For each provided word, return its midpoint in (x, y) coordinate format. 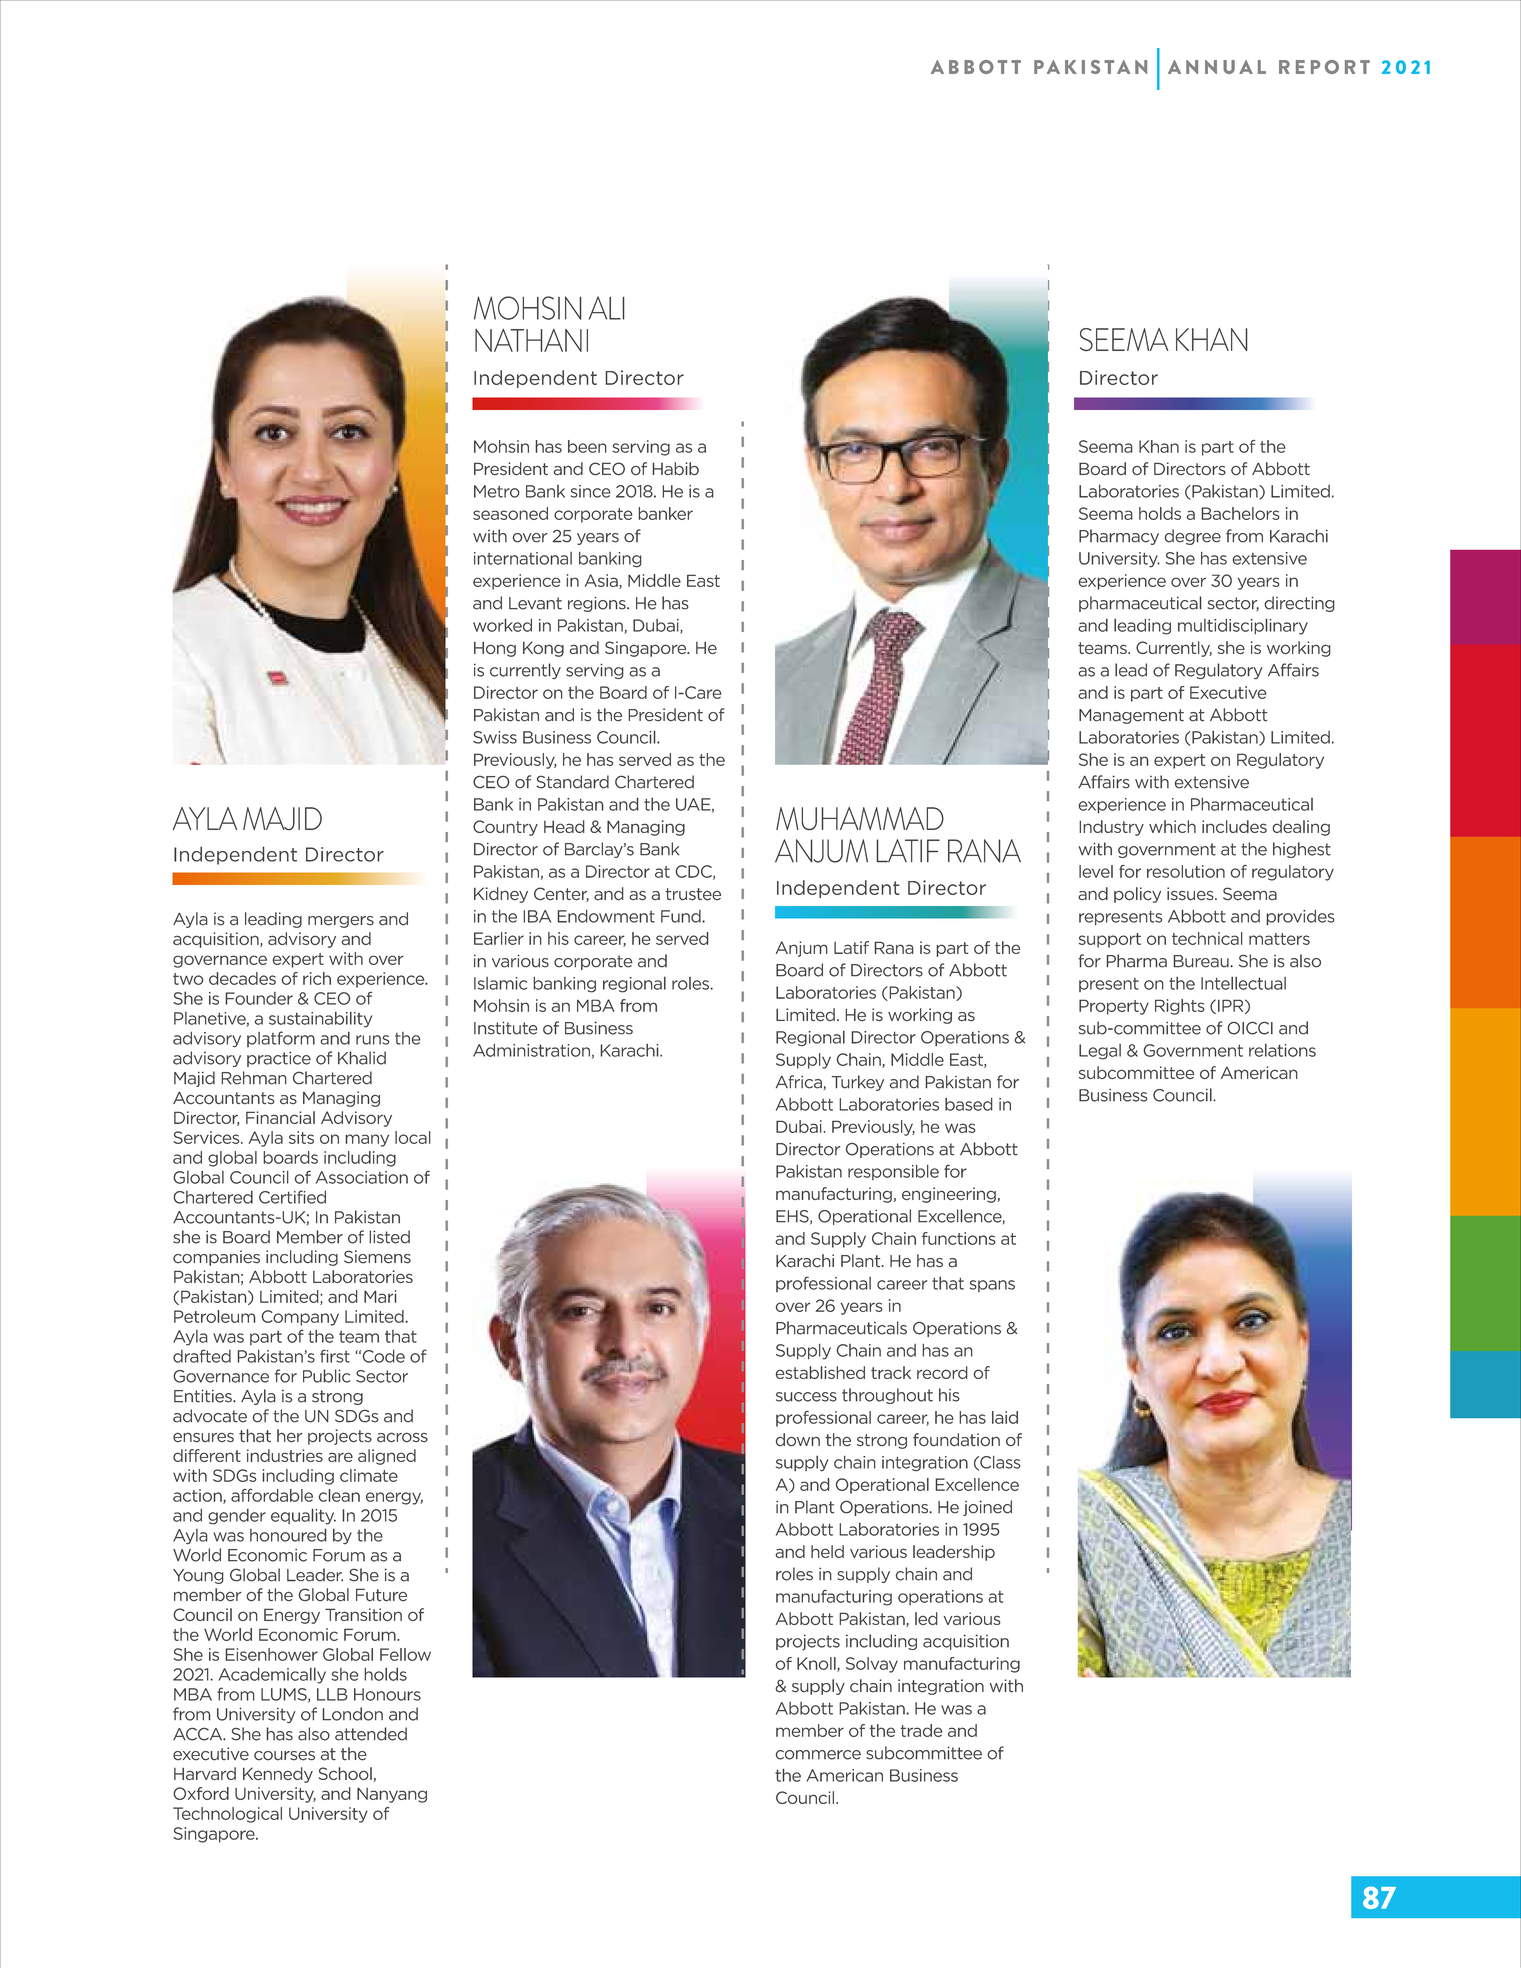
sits (301, 1137)
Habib (676, 469)
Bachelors (1240, 513)
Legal (1100, 1052)
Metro (497, 491)
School (346, 1774)
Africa (800, 1082)
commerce (818, 1755)
